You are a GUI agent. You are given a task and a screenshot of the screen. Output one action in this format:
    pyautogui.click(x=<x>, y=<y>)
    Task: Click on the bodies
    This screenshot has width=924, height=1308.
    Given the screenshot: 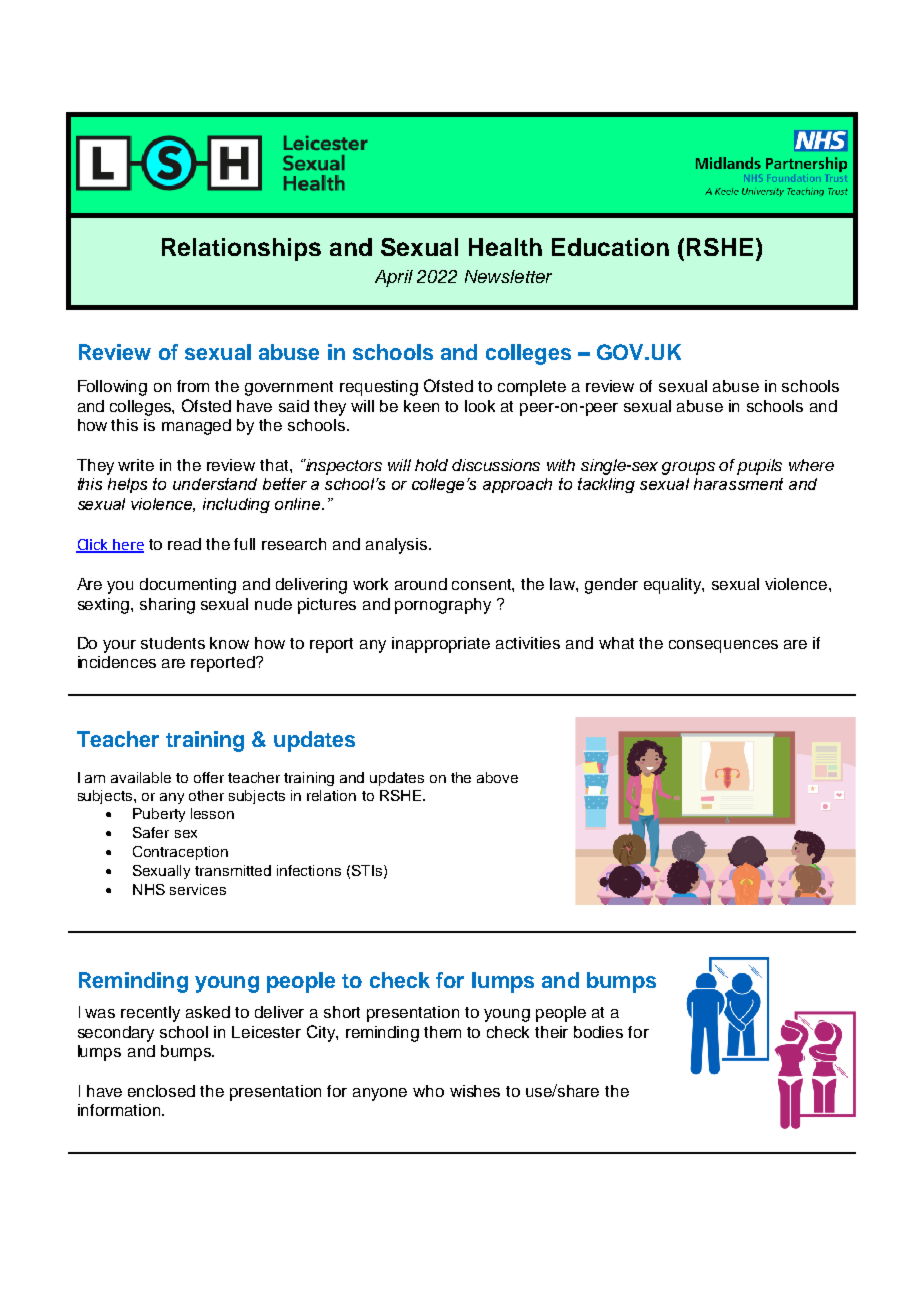 What is the action you would take?
    pyautogui.click(x=598, y=1032)
